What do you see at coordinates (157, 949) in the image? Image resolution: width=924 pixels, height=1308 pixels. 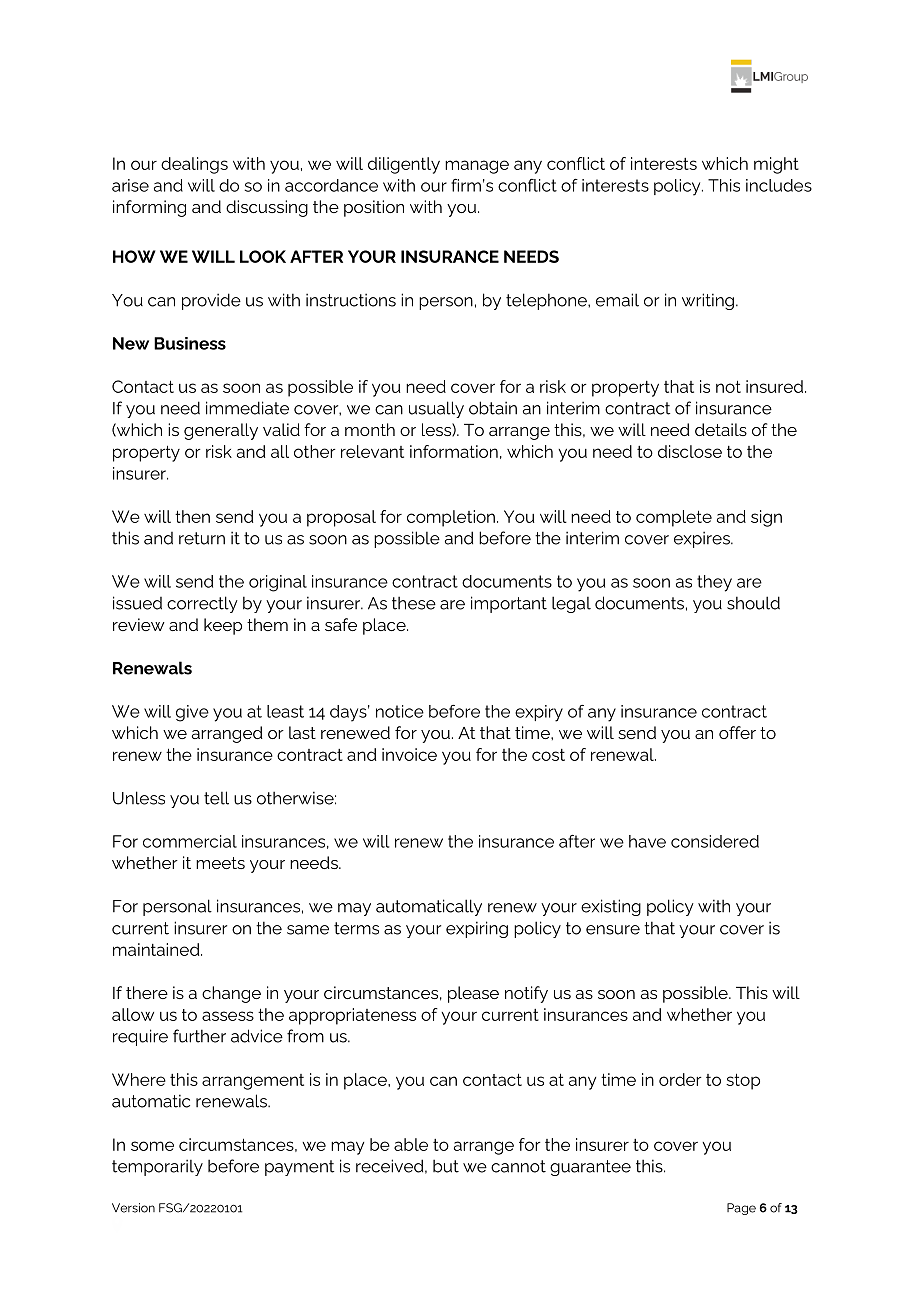 I see `maintained` at bounding box center [157, 949].
